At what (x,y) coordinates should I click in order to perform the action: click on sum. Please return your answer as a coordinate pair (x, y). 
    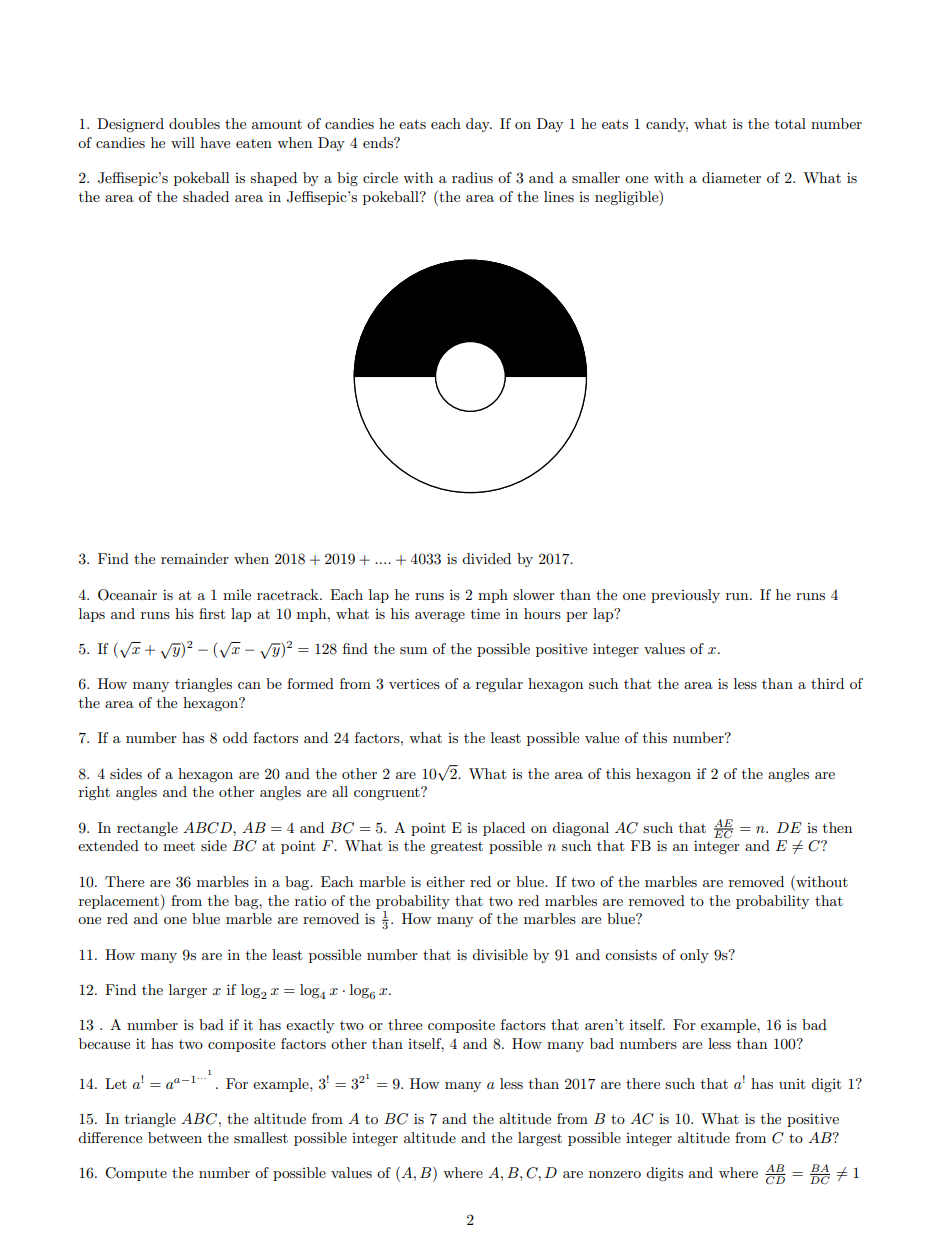
    Looking at the image, I should click on (413, 650).
